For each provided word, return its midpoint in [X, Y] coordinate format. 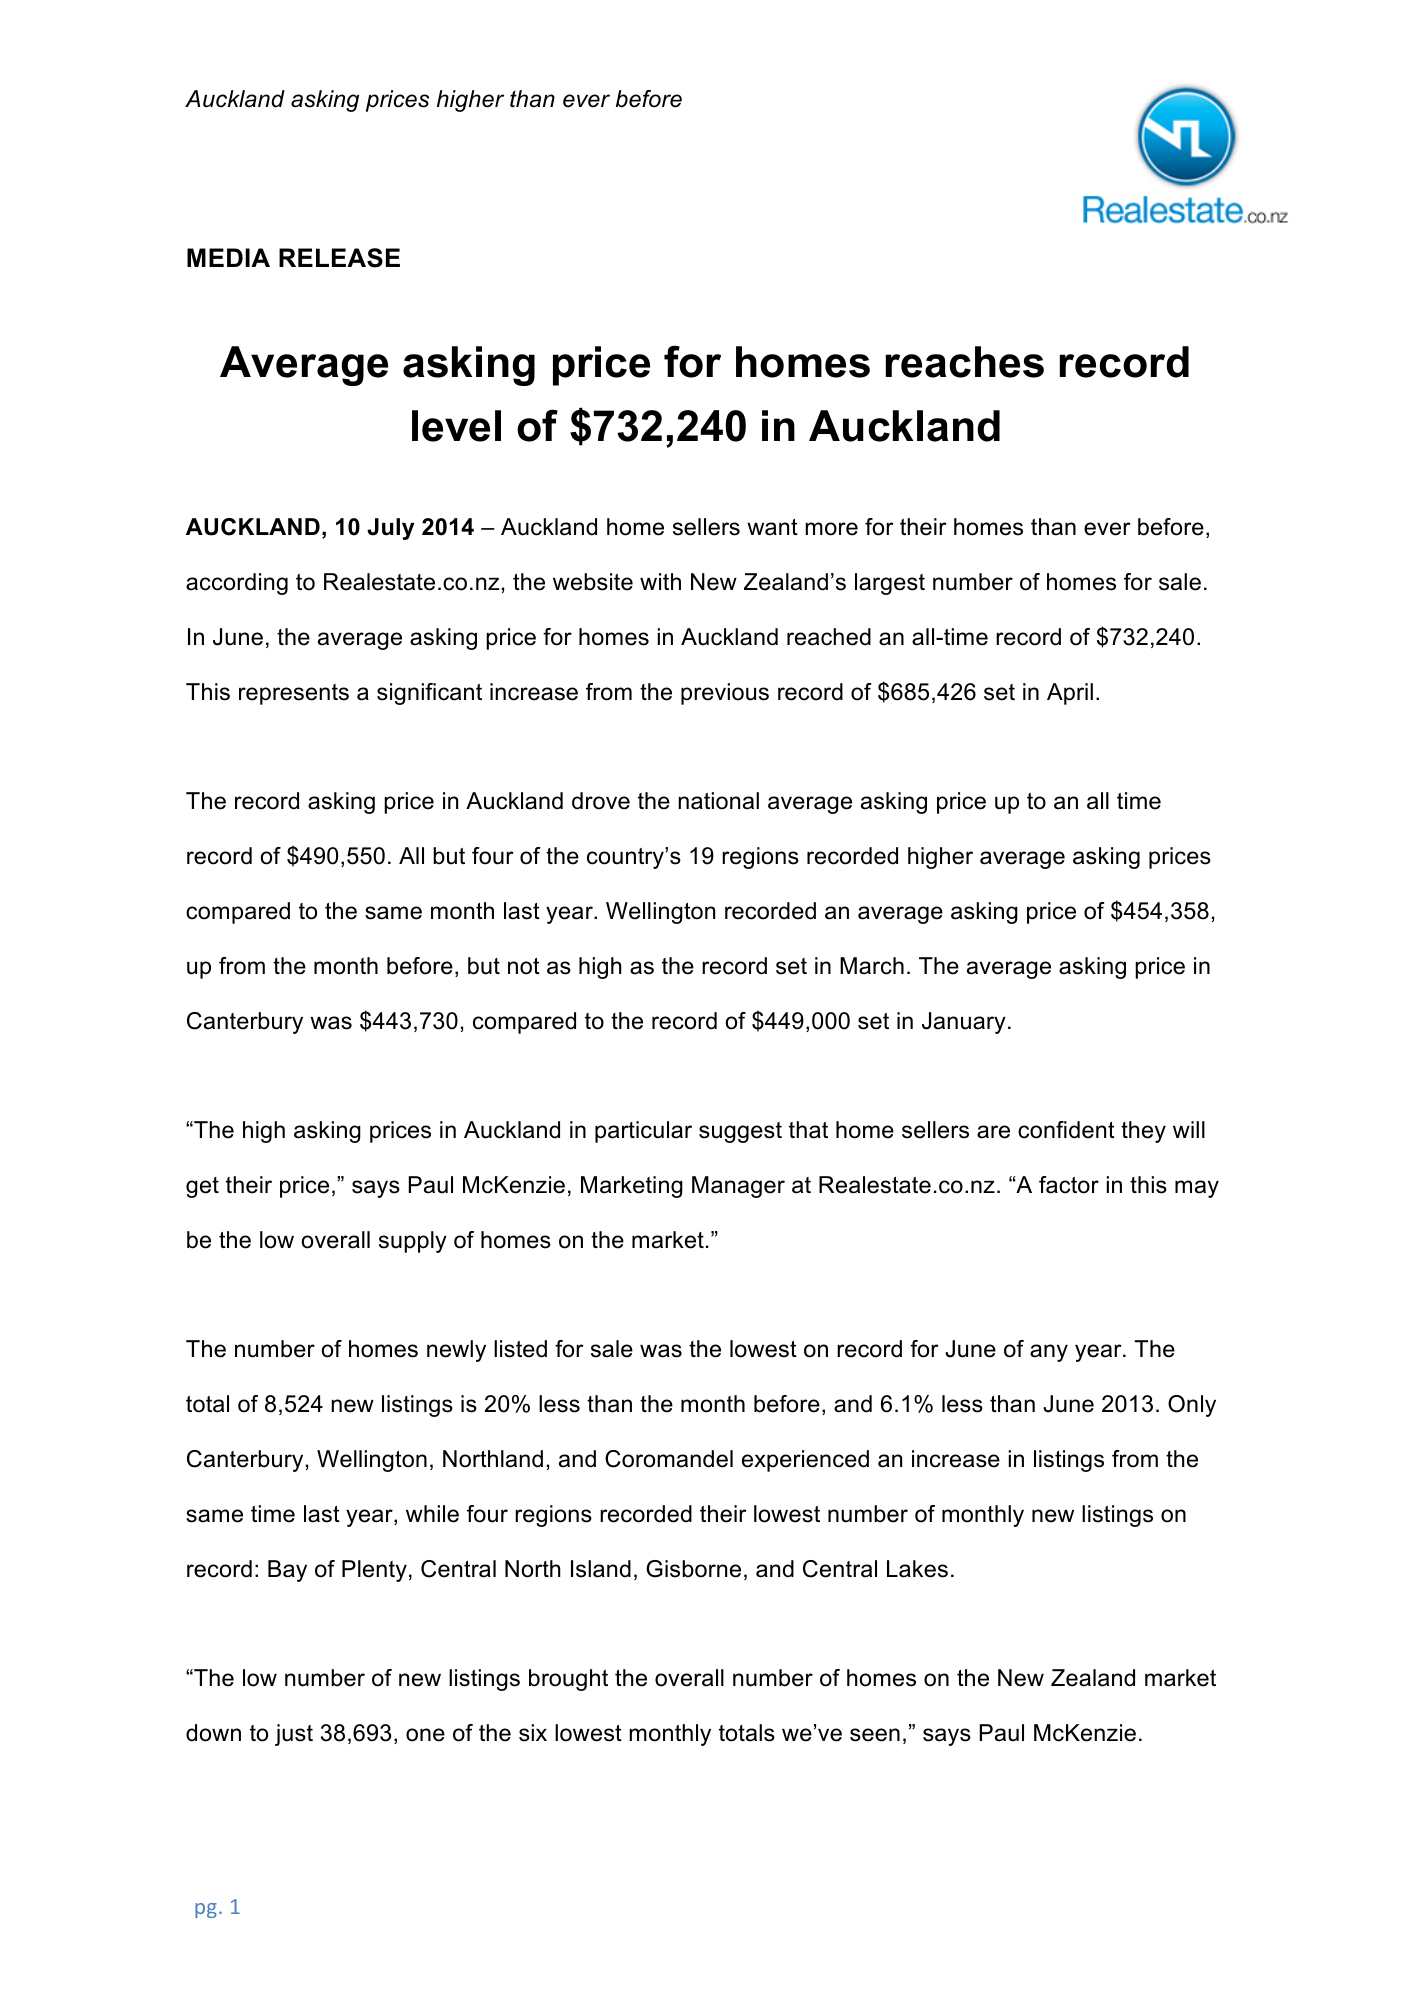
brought [568, 1680]
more [831, 529]
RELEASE [339, 258]
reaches [965, 362]
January [964, 1023]
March [872, 966]
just [294, 1735]
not [524, 966]
